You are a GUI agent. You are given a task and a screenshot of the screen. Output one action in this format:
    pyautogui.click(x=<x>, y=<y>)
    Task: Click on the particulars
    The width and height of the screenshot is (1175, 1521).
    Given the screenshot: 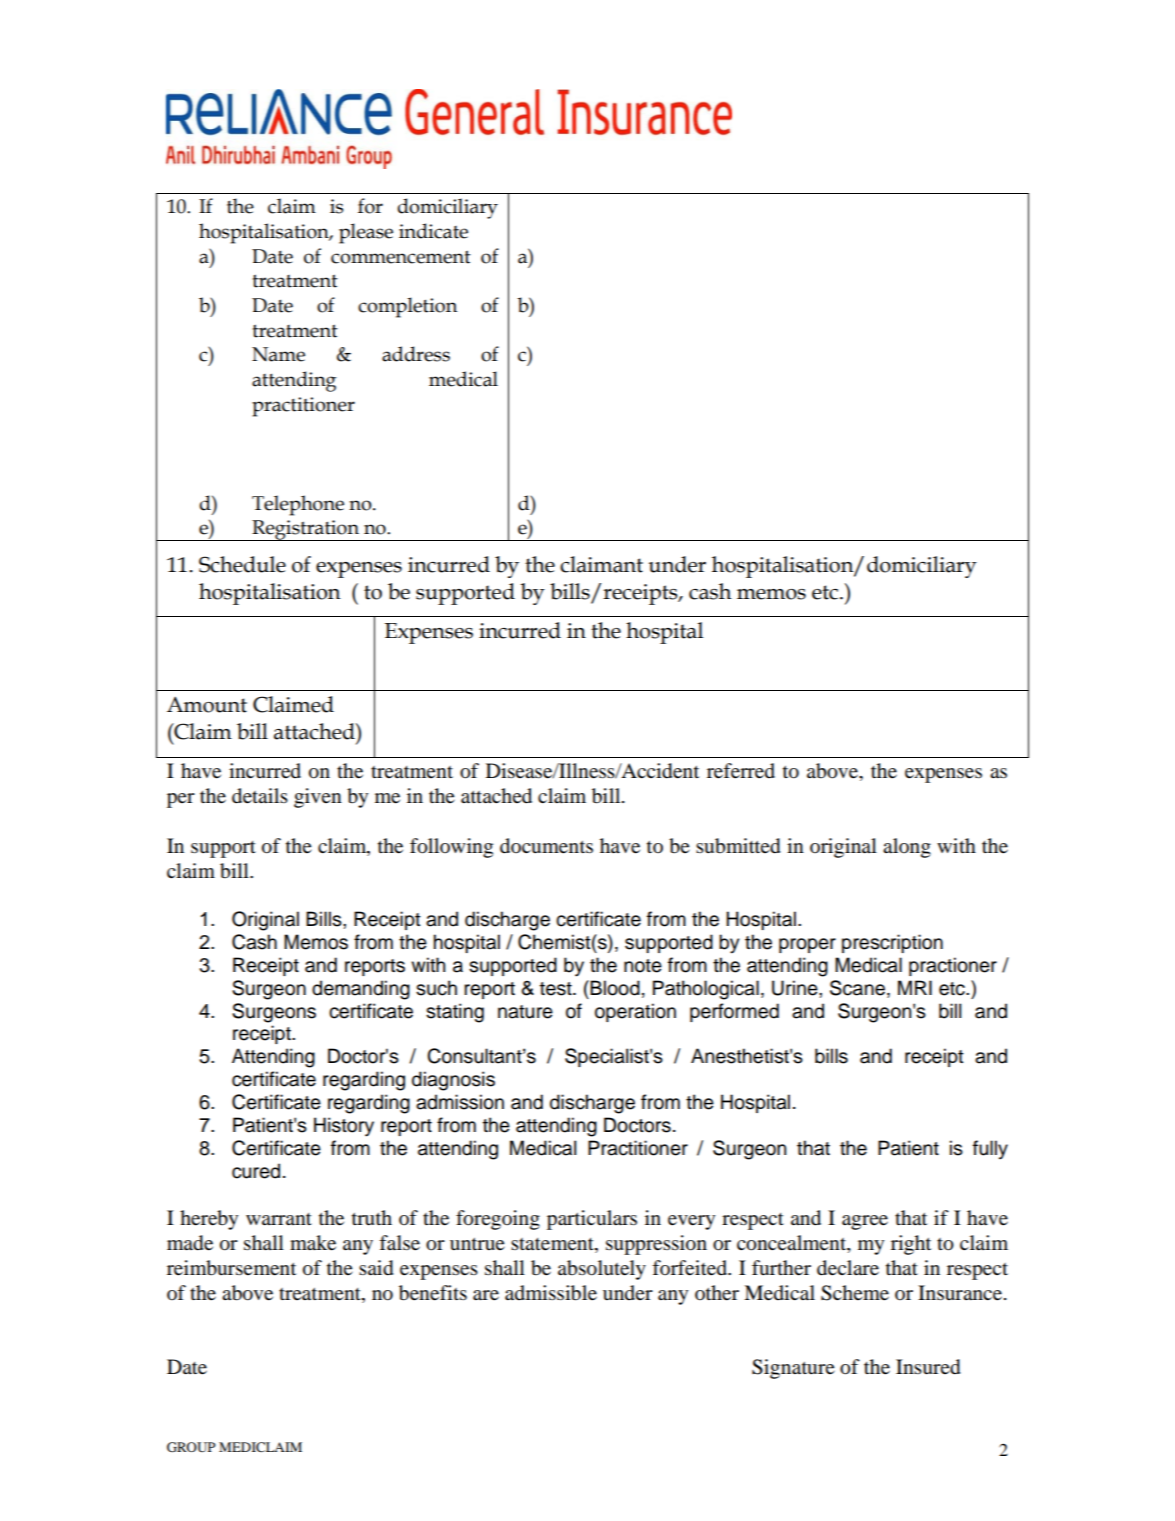 What is the action you would take?
    pyautogui.click(x=592, y=1220)
